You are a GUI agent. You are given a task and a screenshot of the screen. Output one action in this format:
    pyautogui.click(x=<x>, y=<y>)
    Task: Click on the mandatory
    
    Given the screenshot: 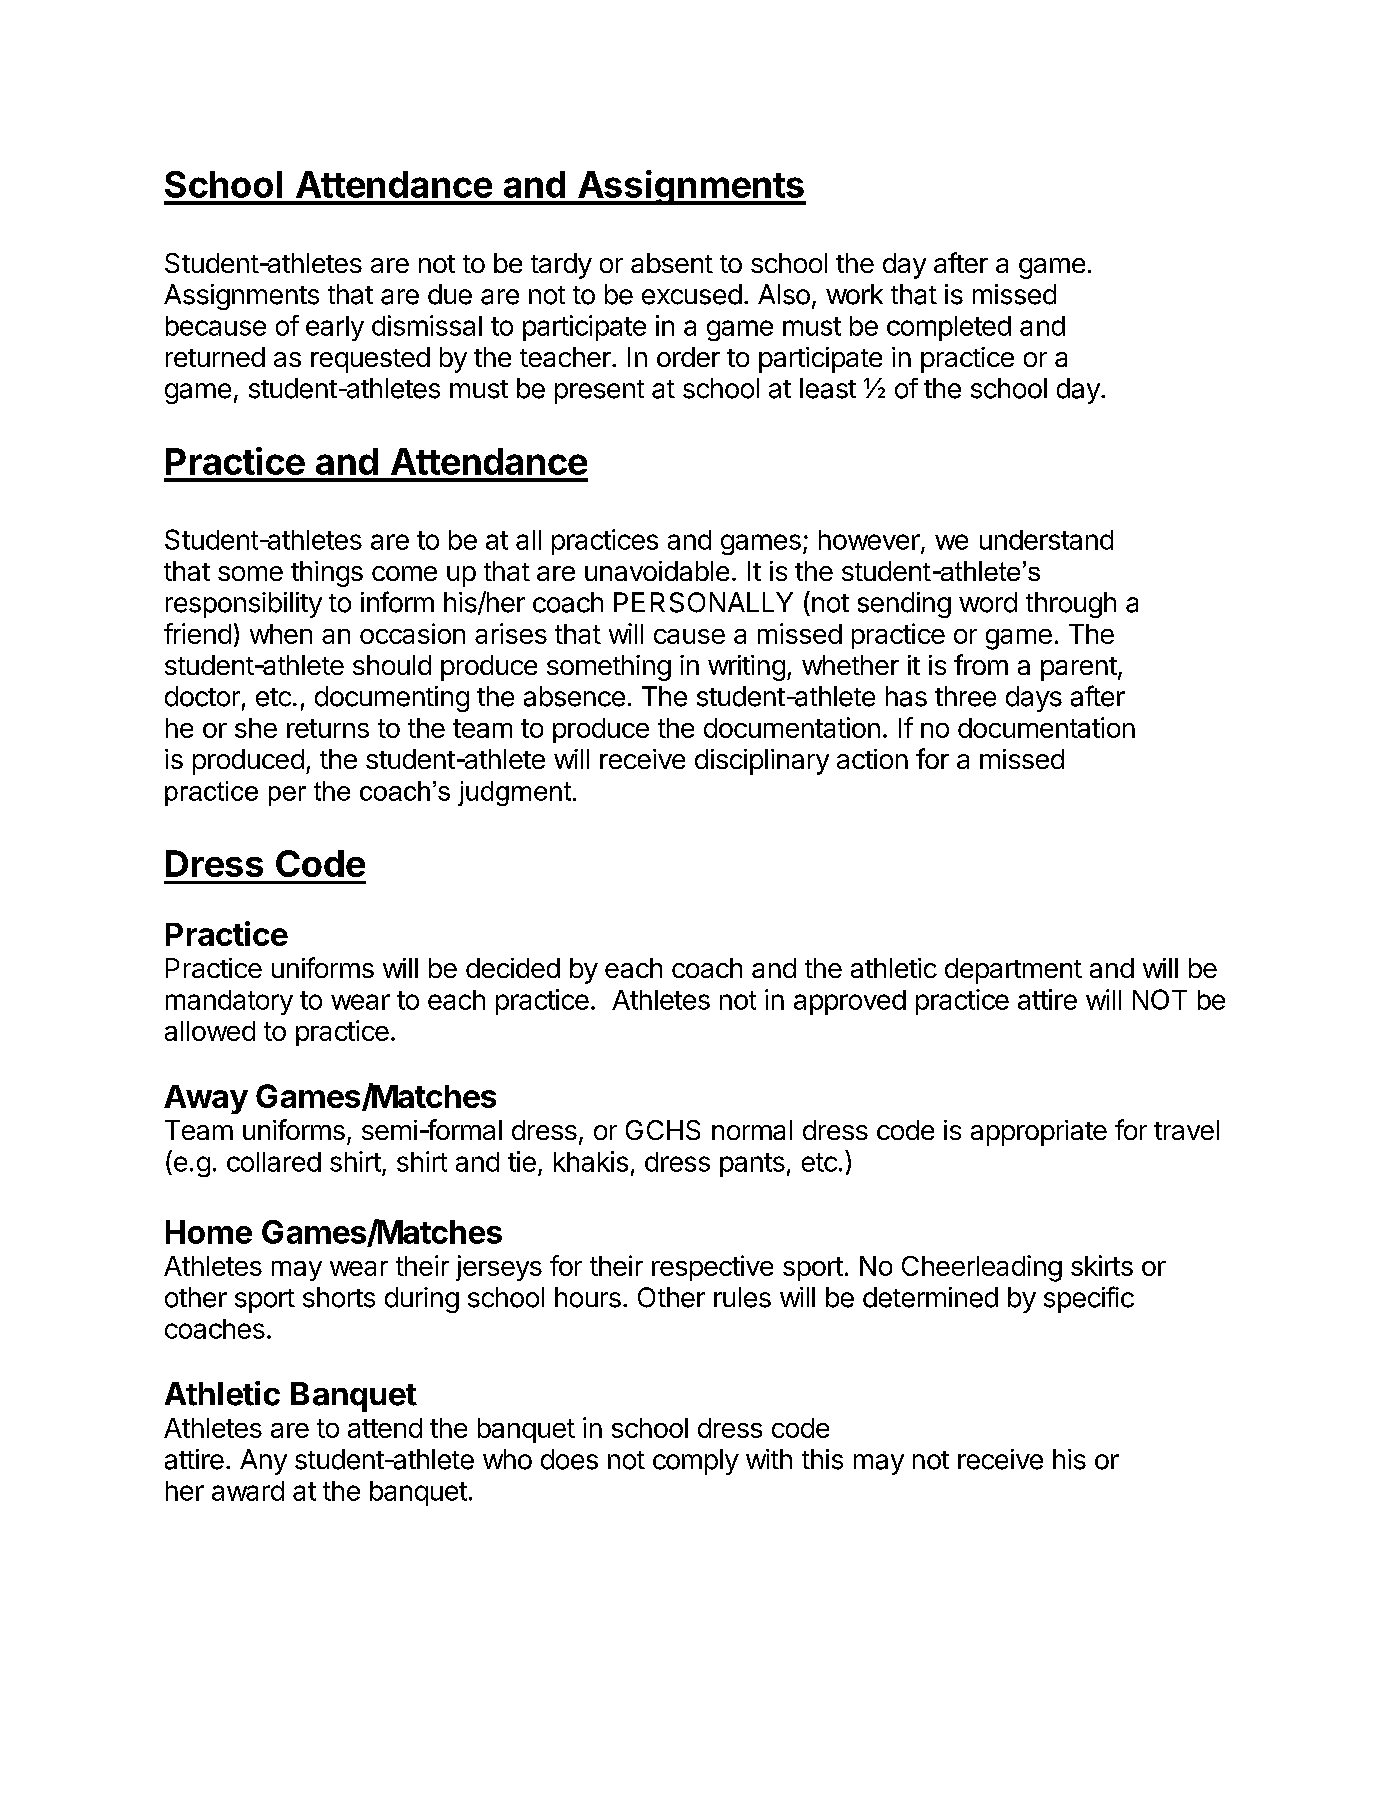 What is the action you would take?
    pyautogui.click(x=229, y=1002)
